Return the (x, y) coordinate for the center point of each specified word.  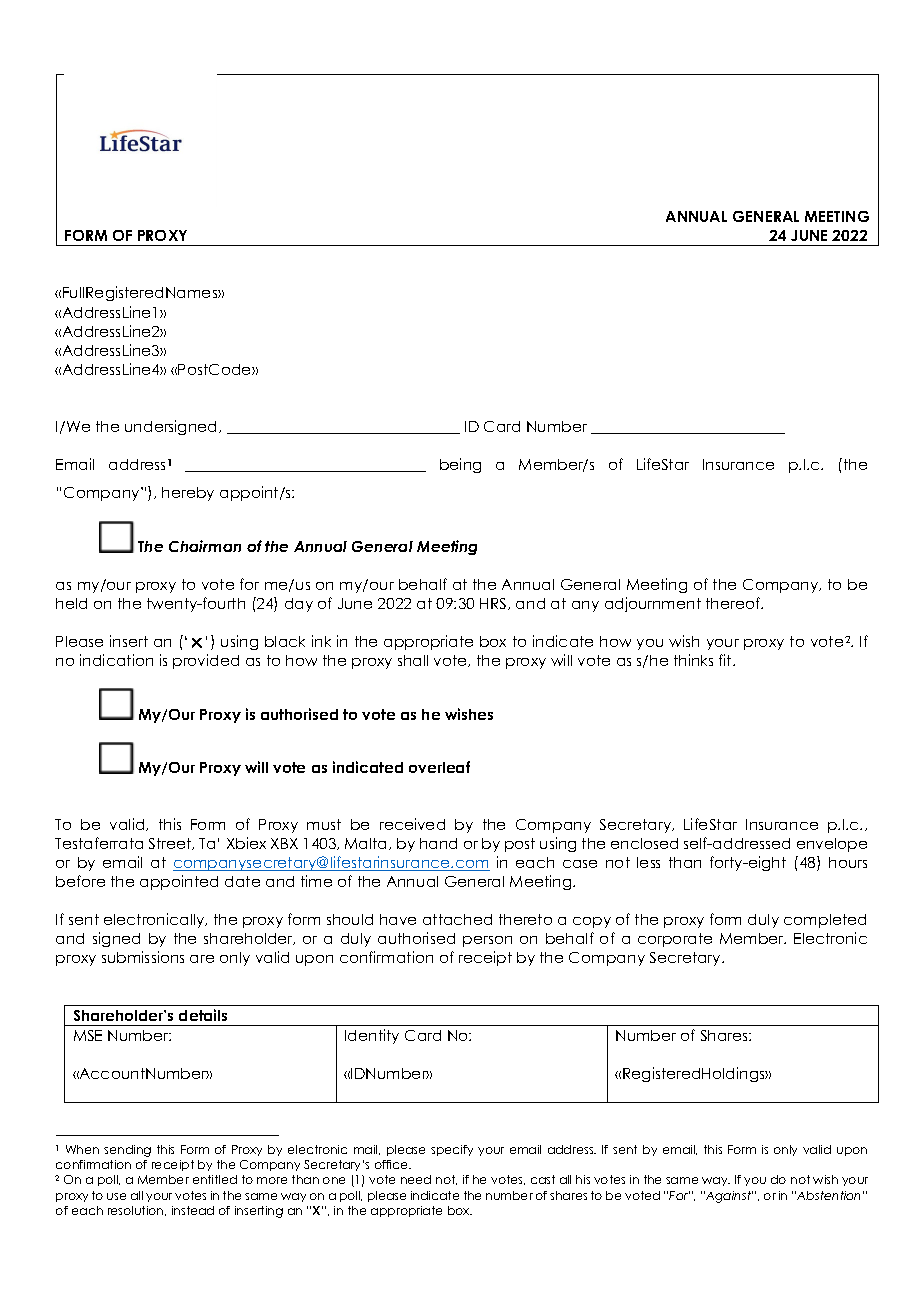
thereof (734, 603)
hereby (188, 494)
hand (438, 843)
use (116, 1196)
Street (171, 844)
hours (848, 862)
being (460, 465)
